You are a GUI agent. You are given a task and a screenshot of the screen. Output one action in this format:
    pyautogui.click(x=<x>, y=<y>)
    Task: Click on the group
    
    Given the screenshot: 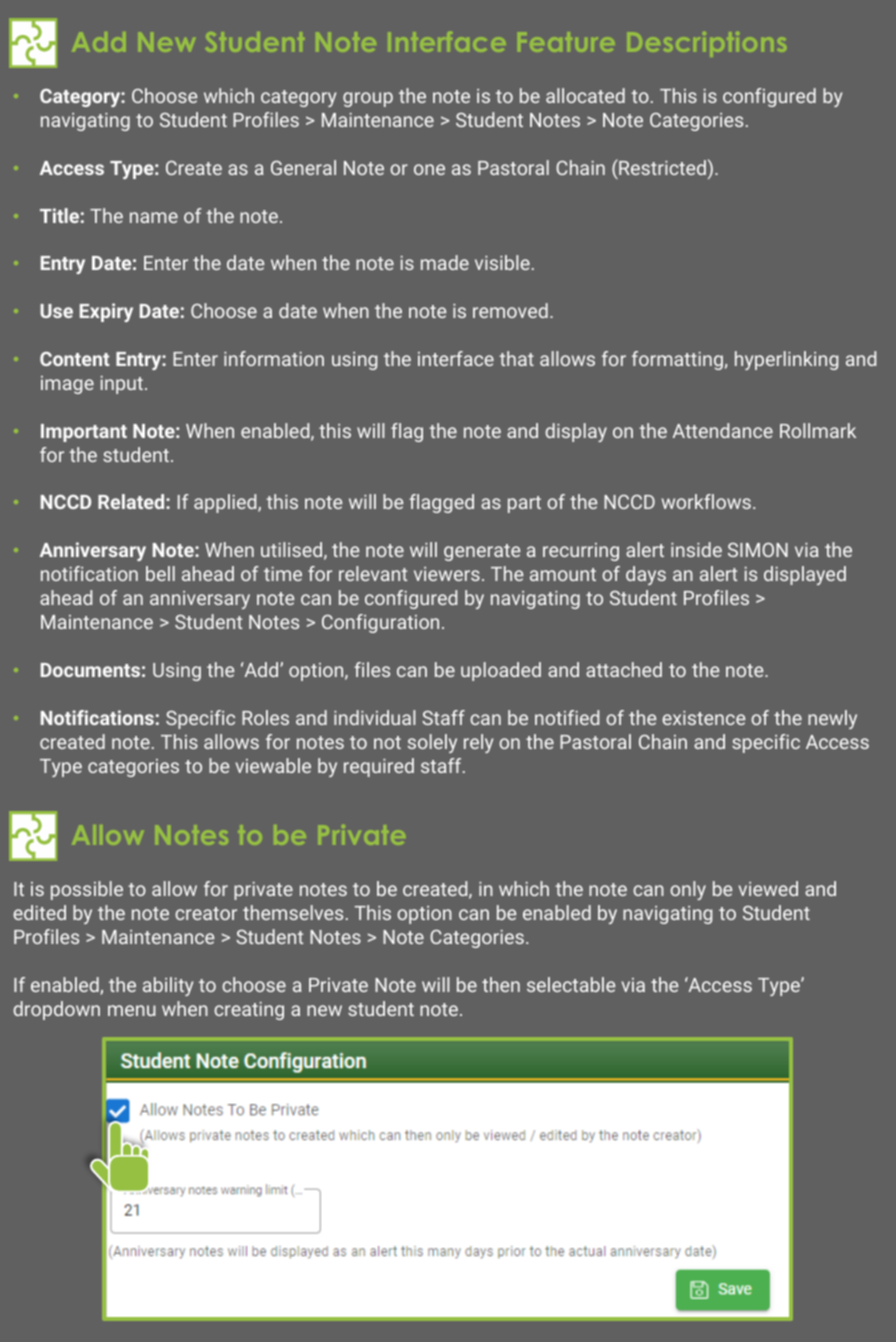 What is the action you would take?
    pyautogui.click(x=368, y=99)
